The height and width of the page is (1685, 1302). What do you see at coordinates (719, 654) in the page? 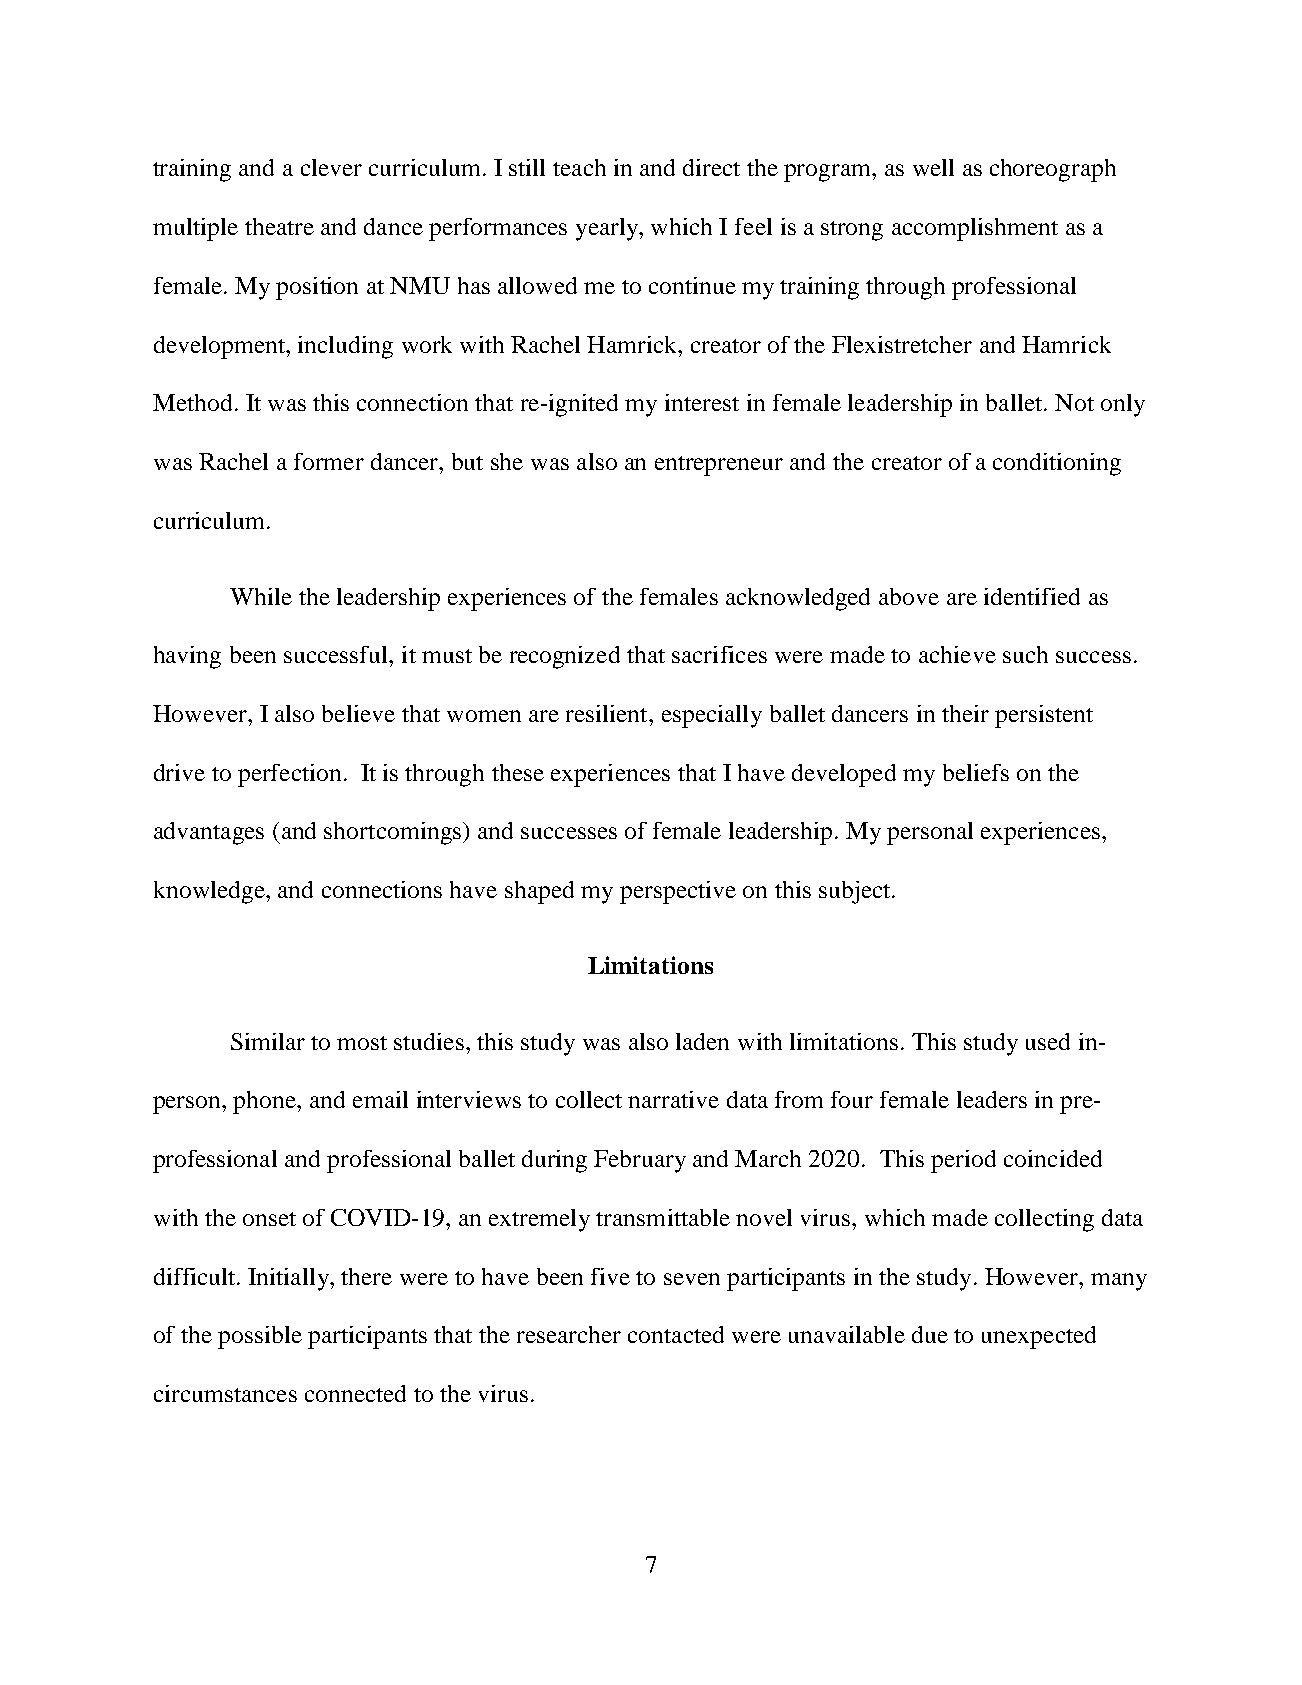
I see `sacrifices` at bounding box center [719, 654].
